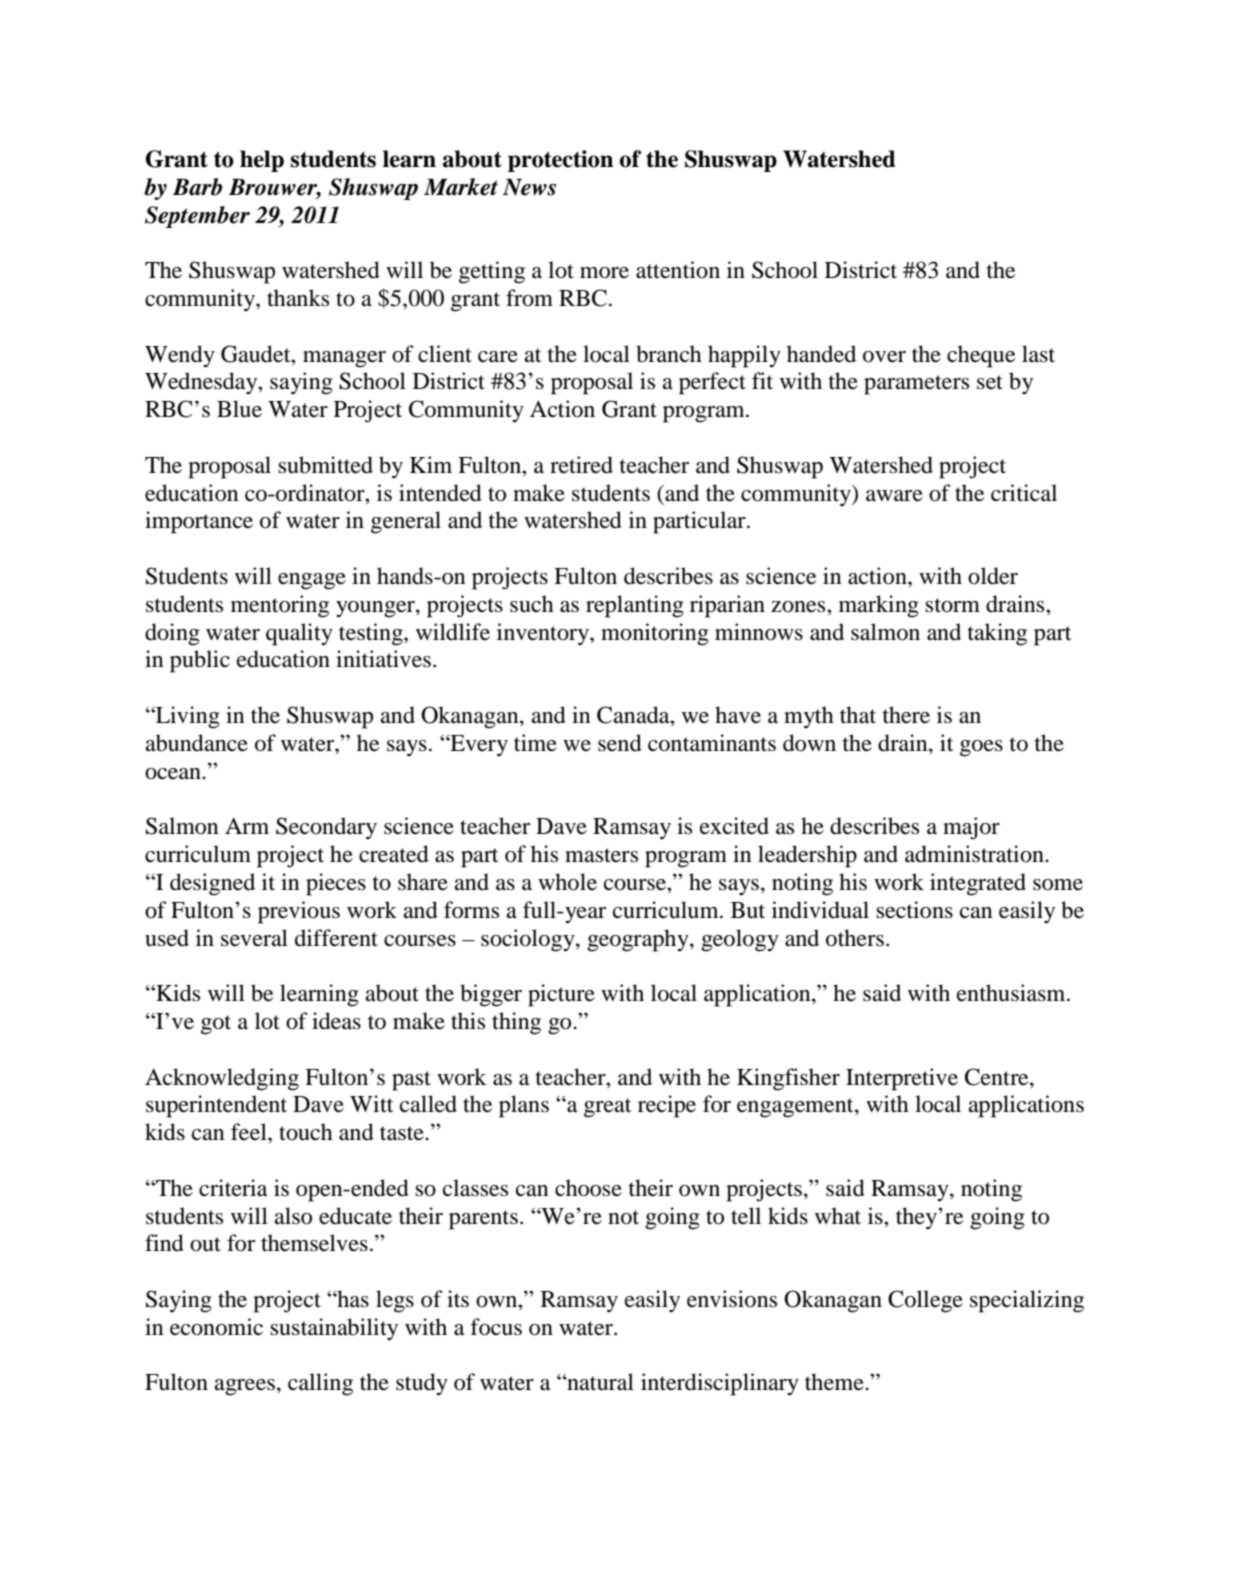 This image has height=1596, width=1233. Describe the element at coordinates (262, 161) in the image. I see `help` at that location.
